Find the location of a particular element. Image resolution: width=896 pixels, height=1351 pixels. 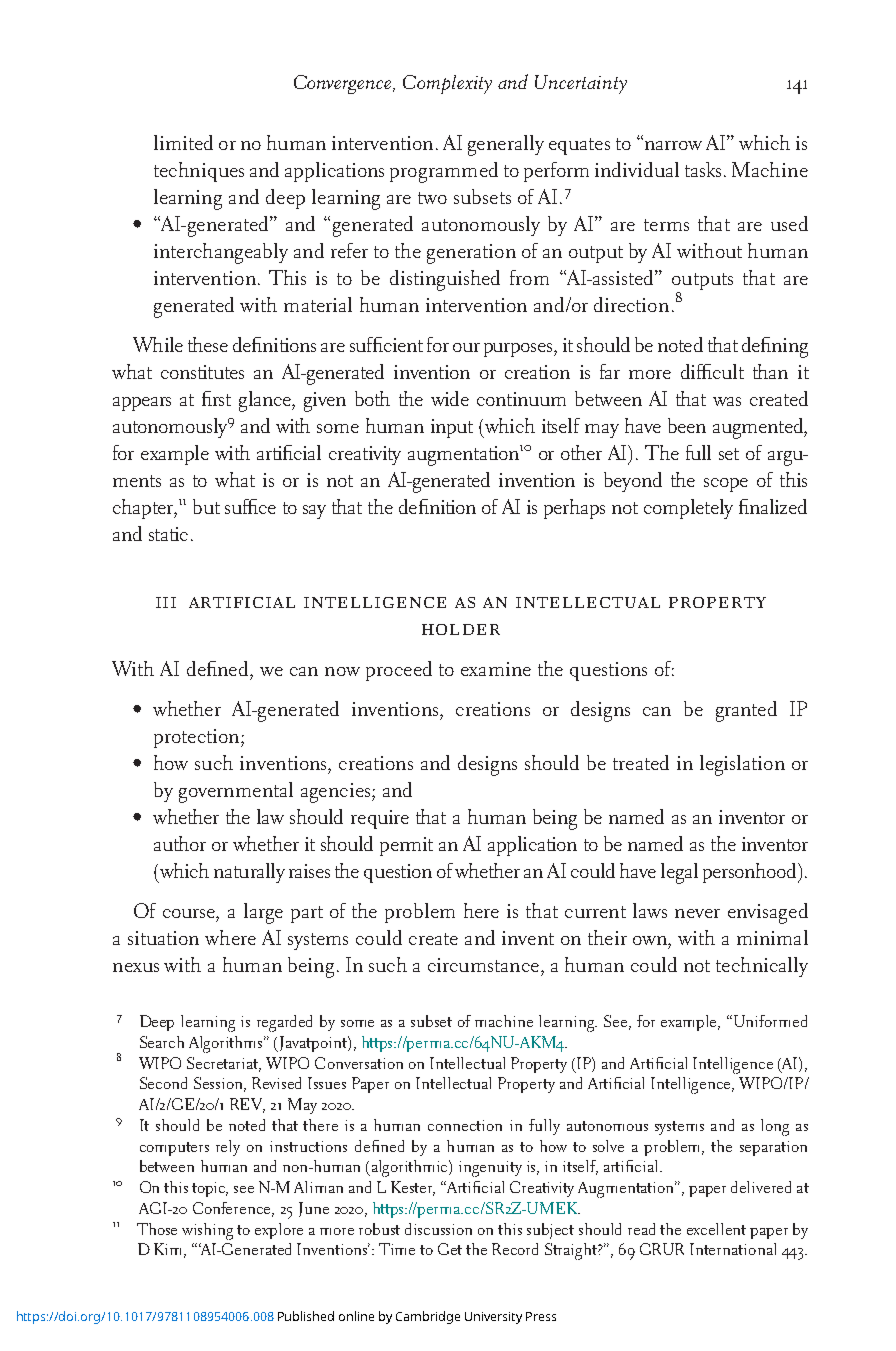

examine is located at coordinates (496, 669).
